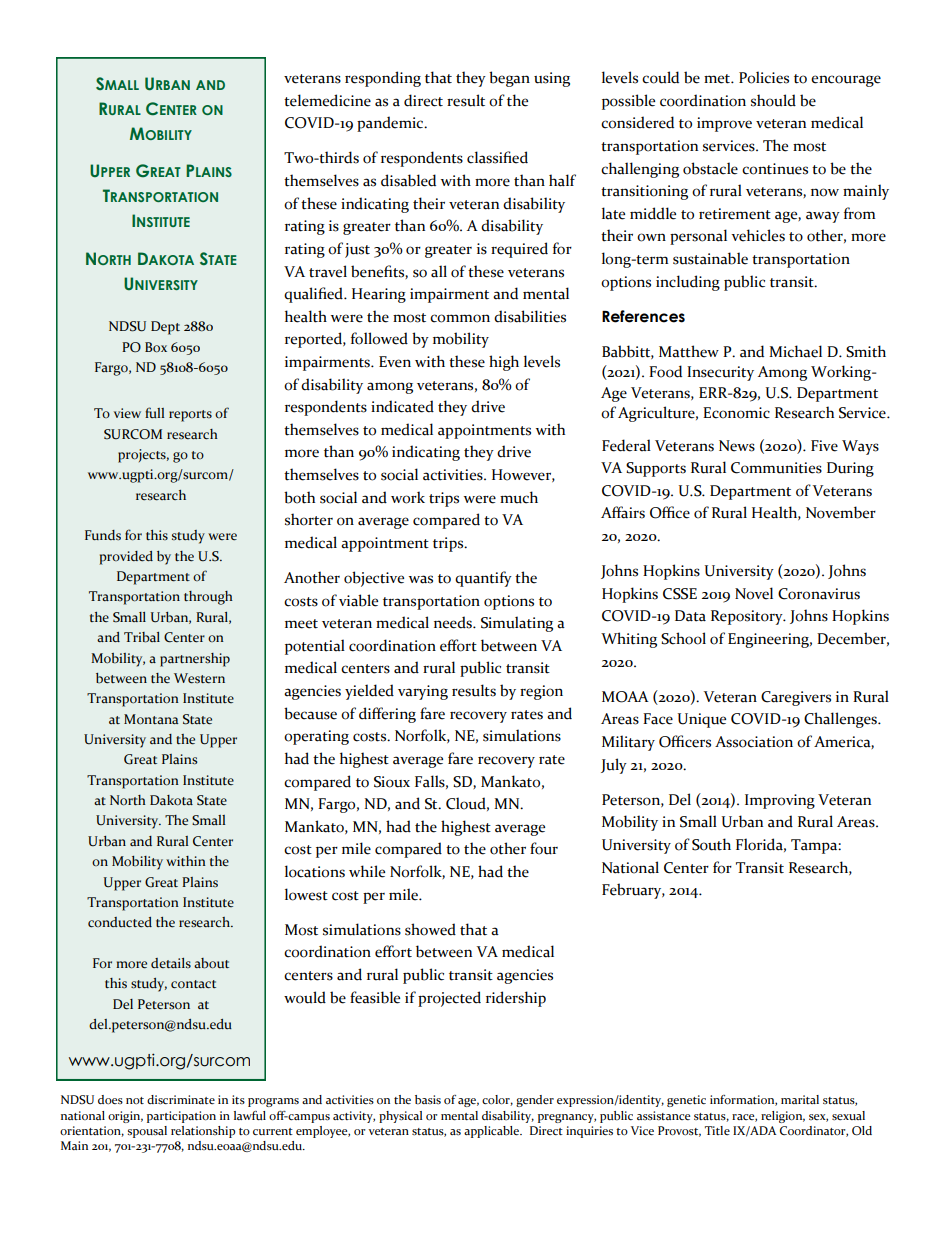 The image size is (952, 1233). What do you see at coordinates (181, 1100) in the screenshot?
I see `discriminate` at bounding box center [181, 1100].
